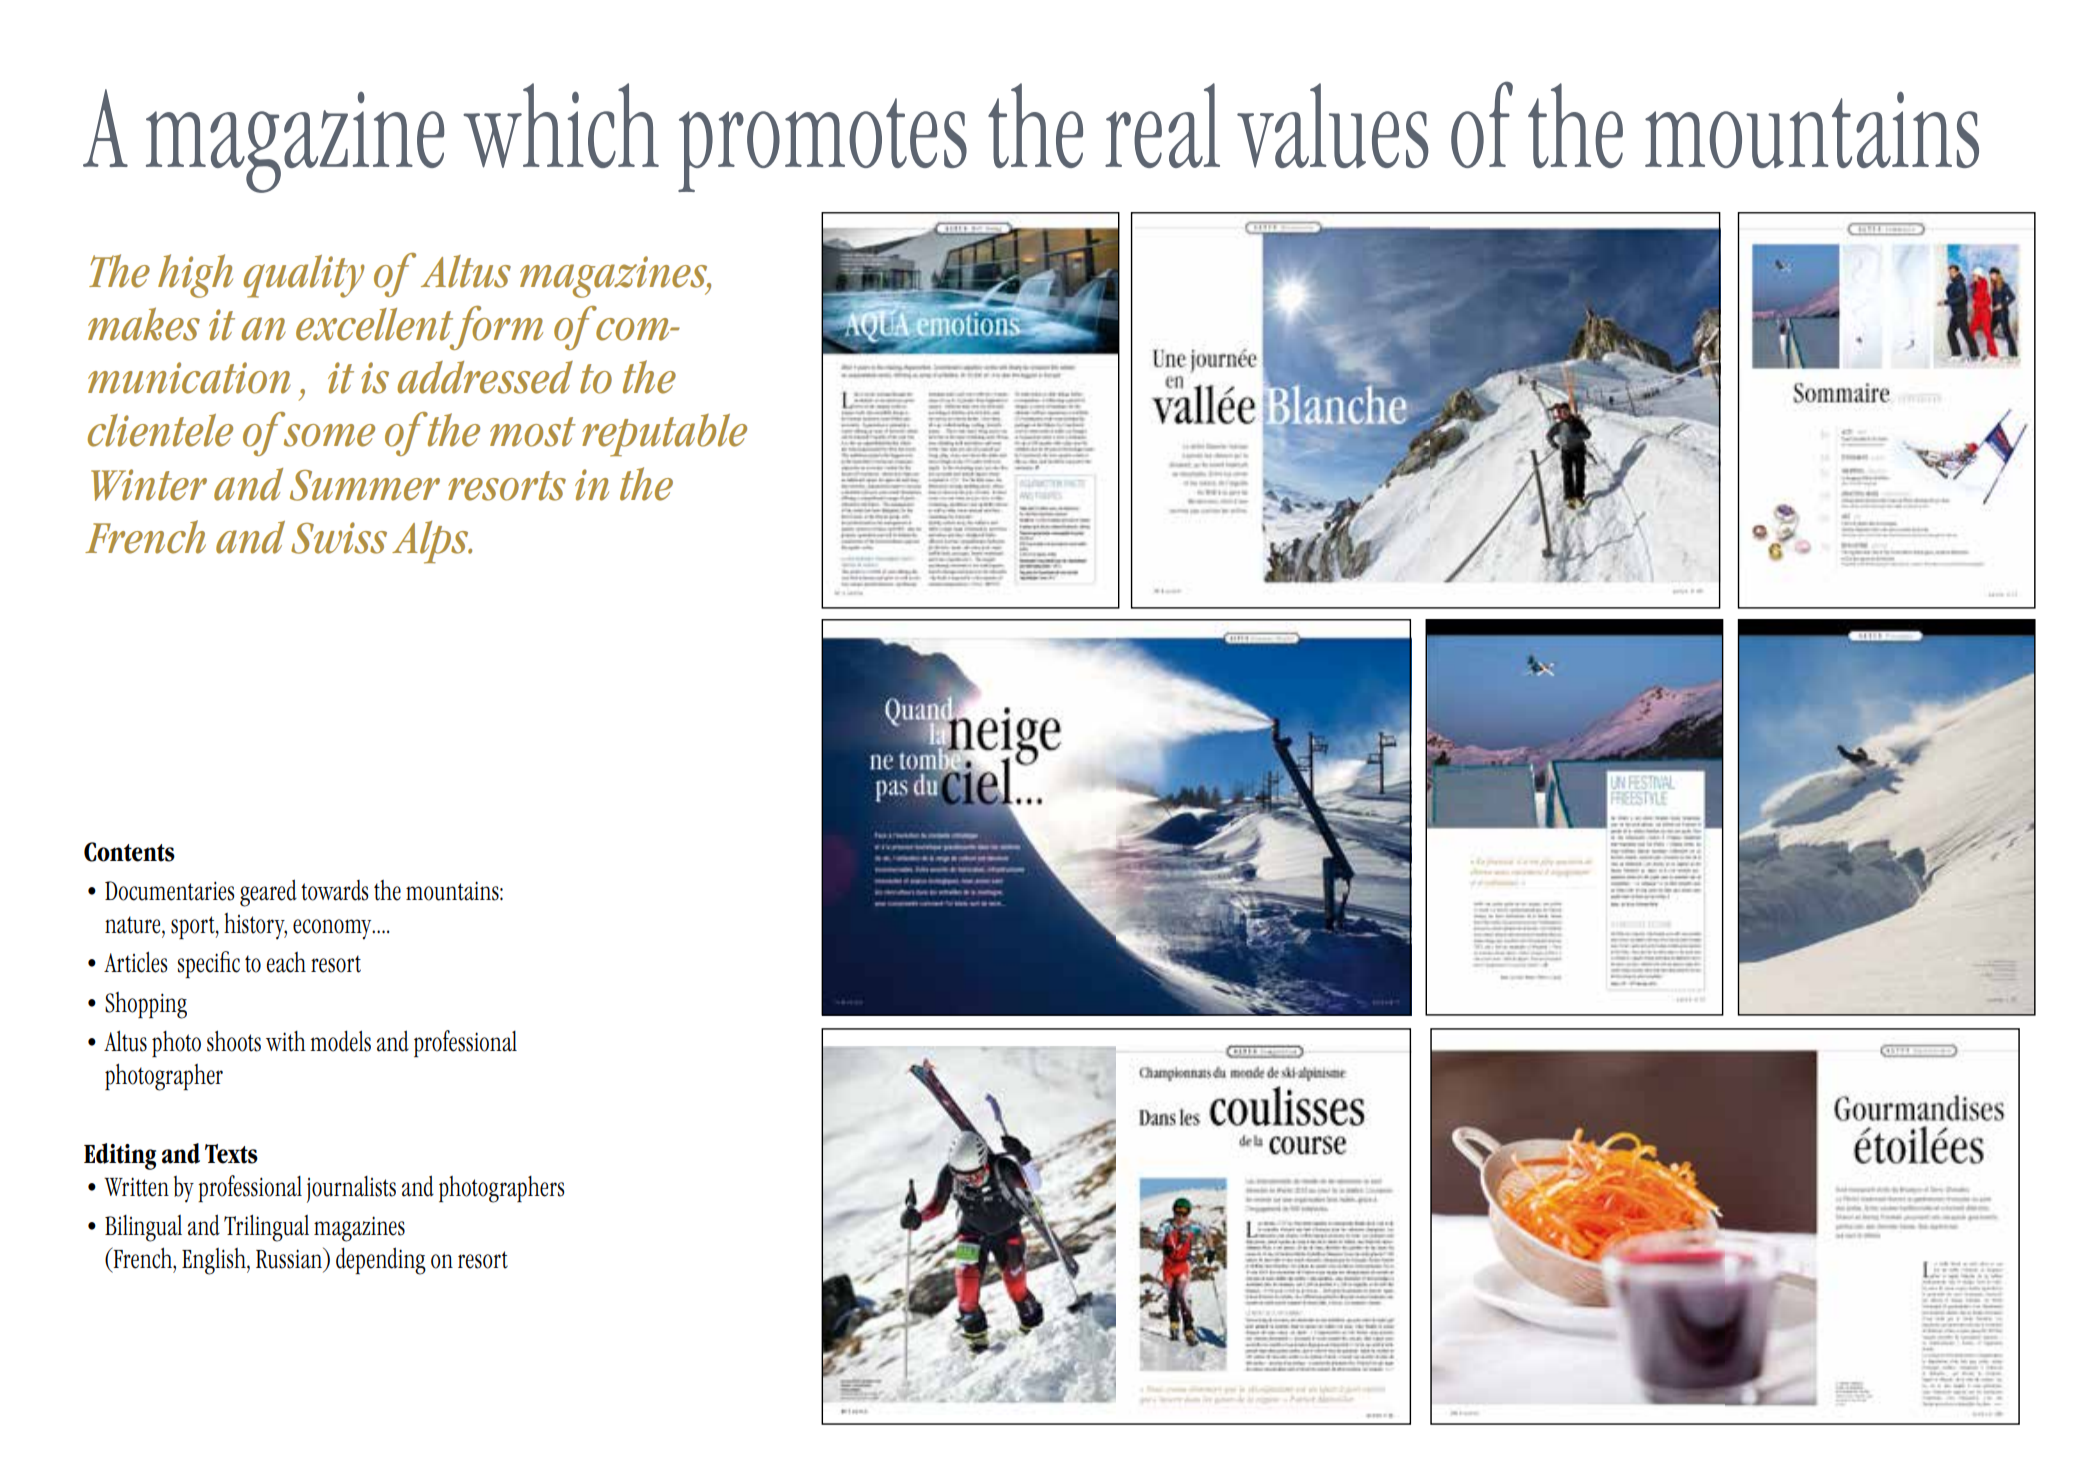 Image resolution: width=2076 pixels, height=1468 pixels. I want to click on some, so click(329, 435).
